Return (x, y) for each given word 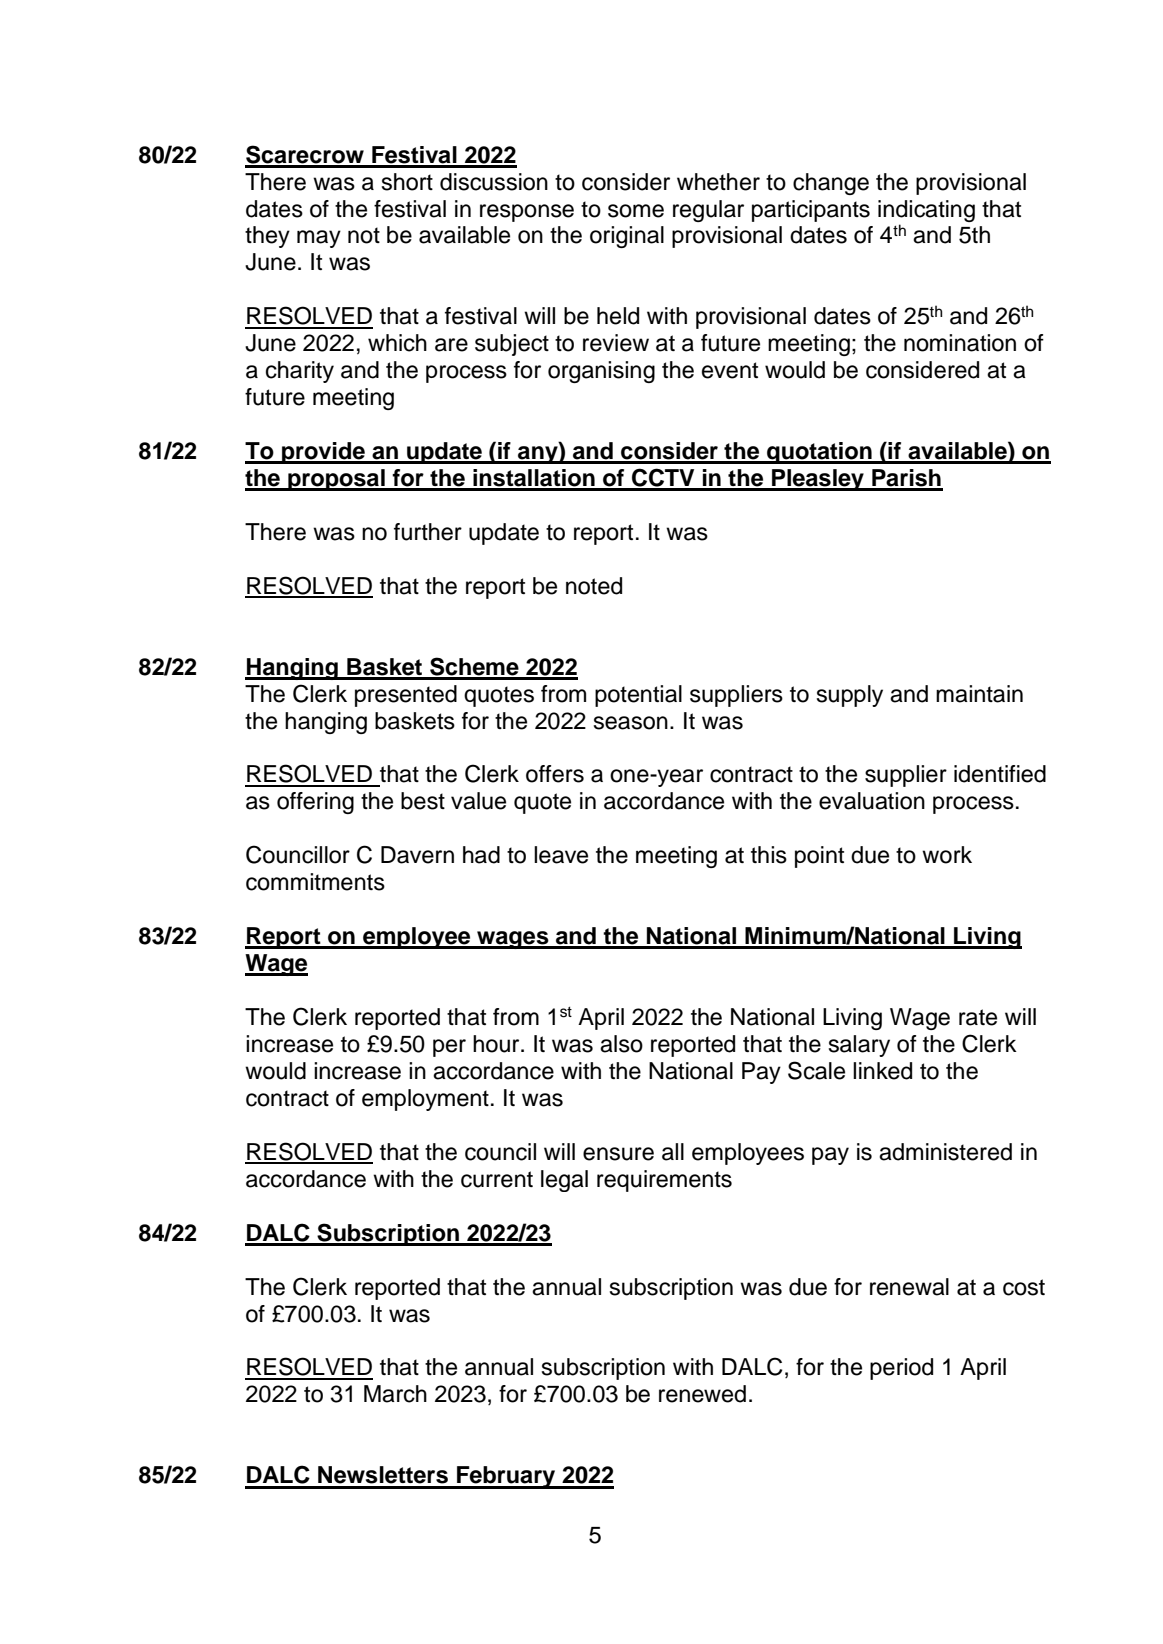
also (621, 1044)
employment (425, 1100)
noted (594, 586)
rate (978, 1017)
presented (406, 696)
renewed (702, 1394)
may (319, 239)
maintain (979, 694)
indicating (926, 211)
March (395, 1394)
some (636, 211)
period (901, 1369)
